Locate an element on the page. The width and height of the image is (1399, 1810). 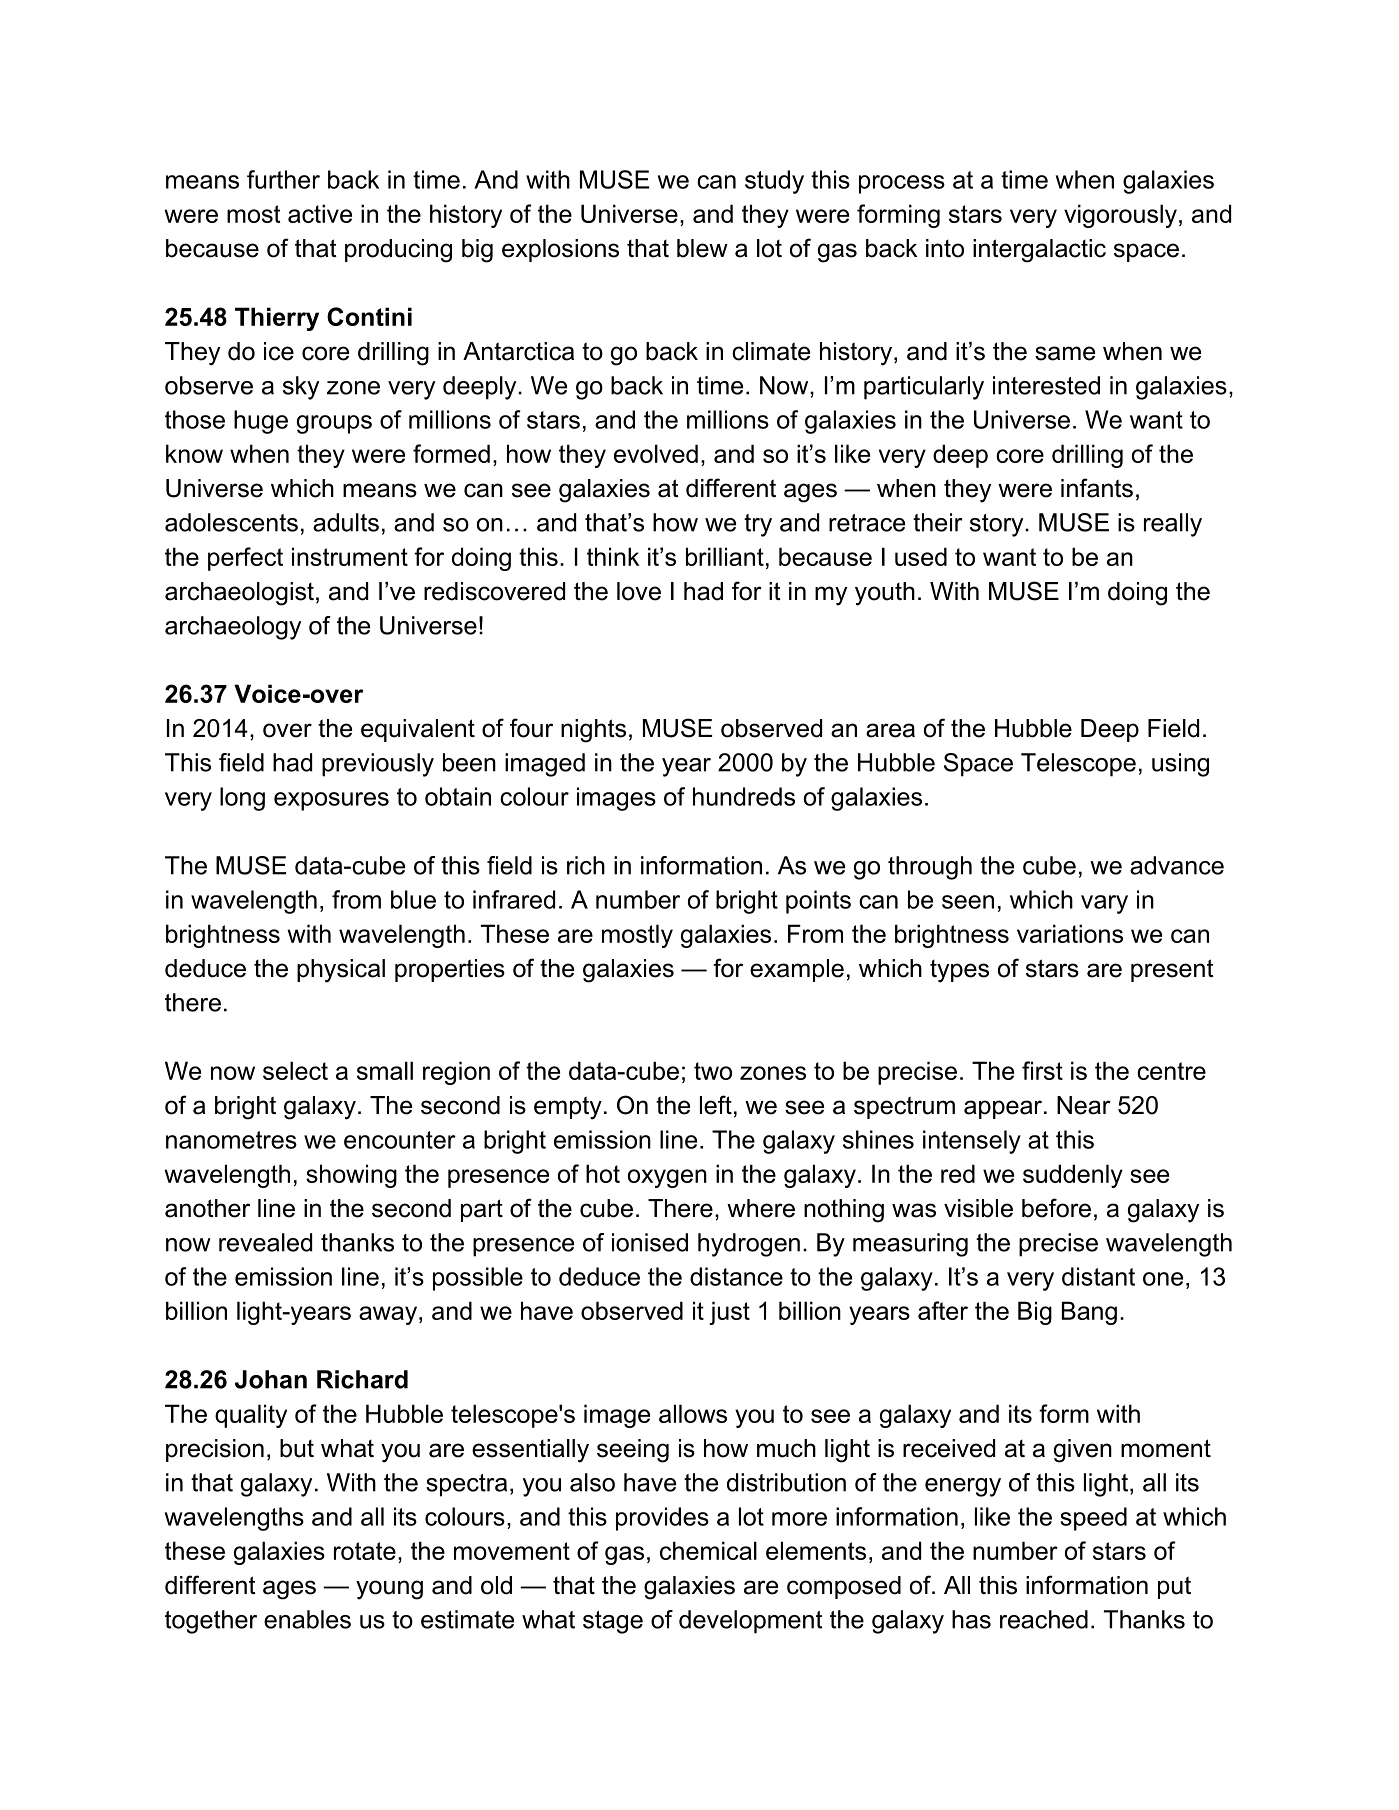
infants is located at coordinates (1097, 488).
